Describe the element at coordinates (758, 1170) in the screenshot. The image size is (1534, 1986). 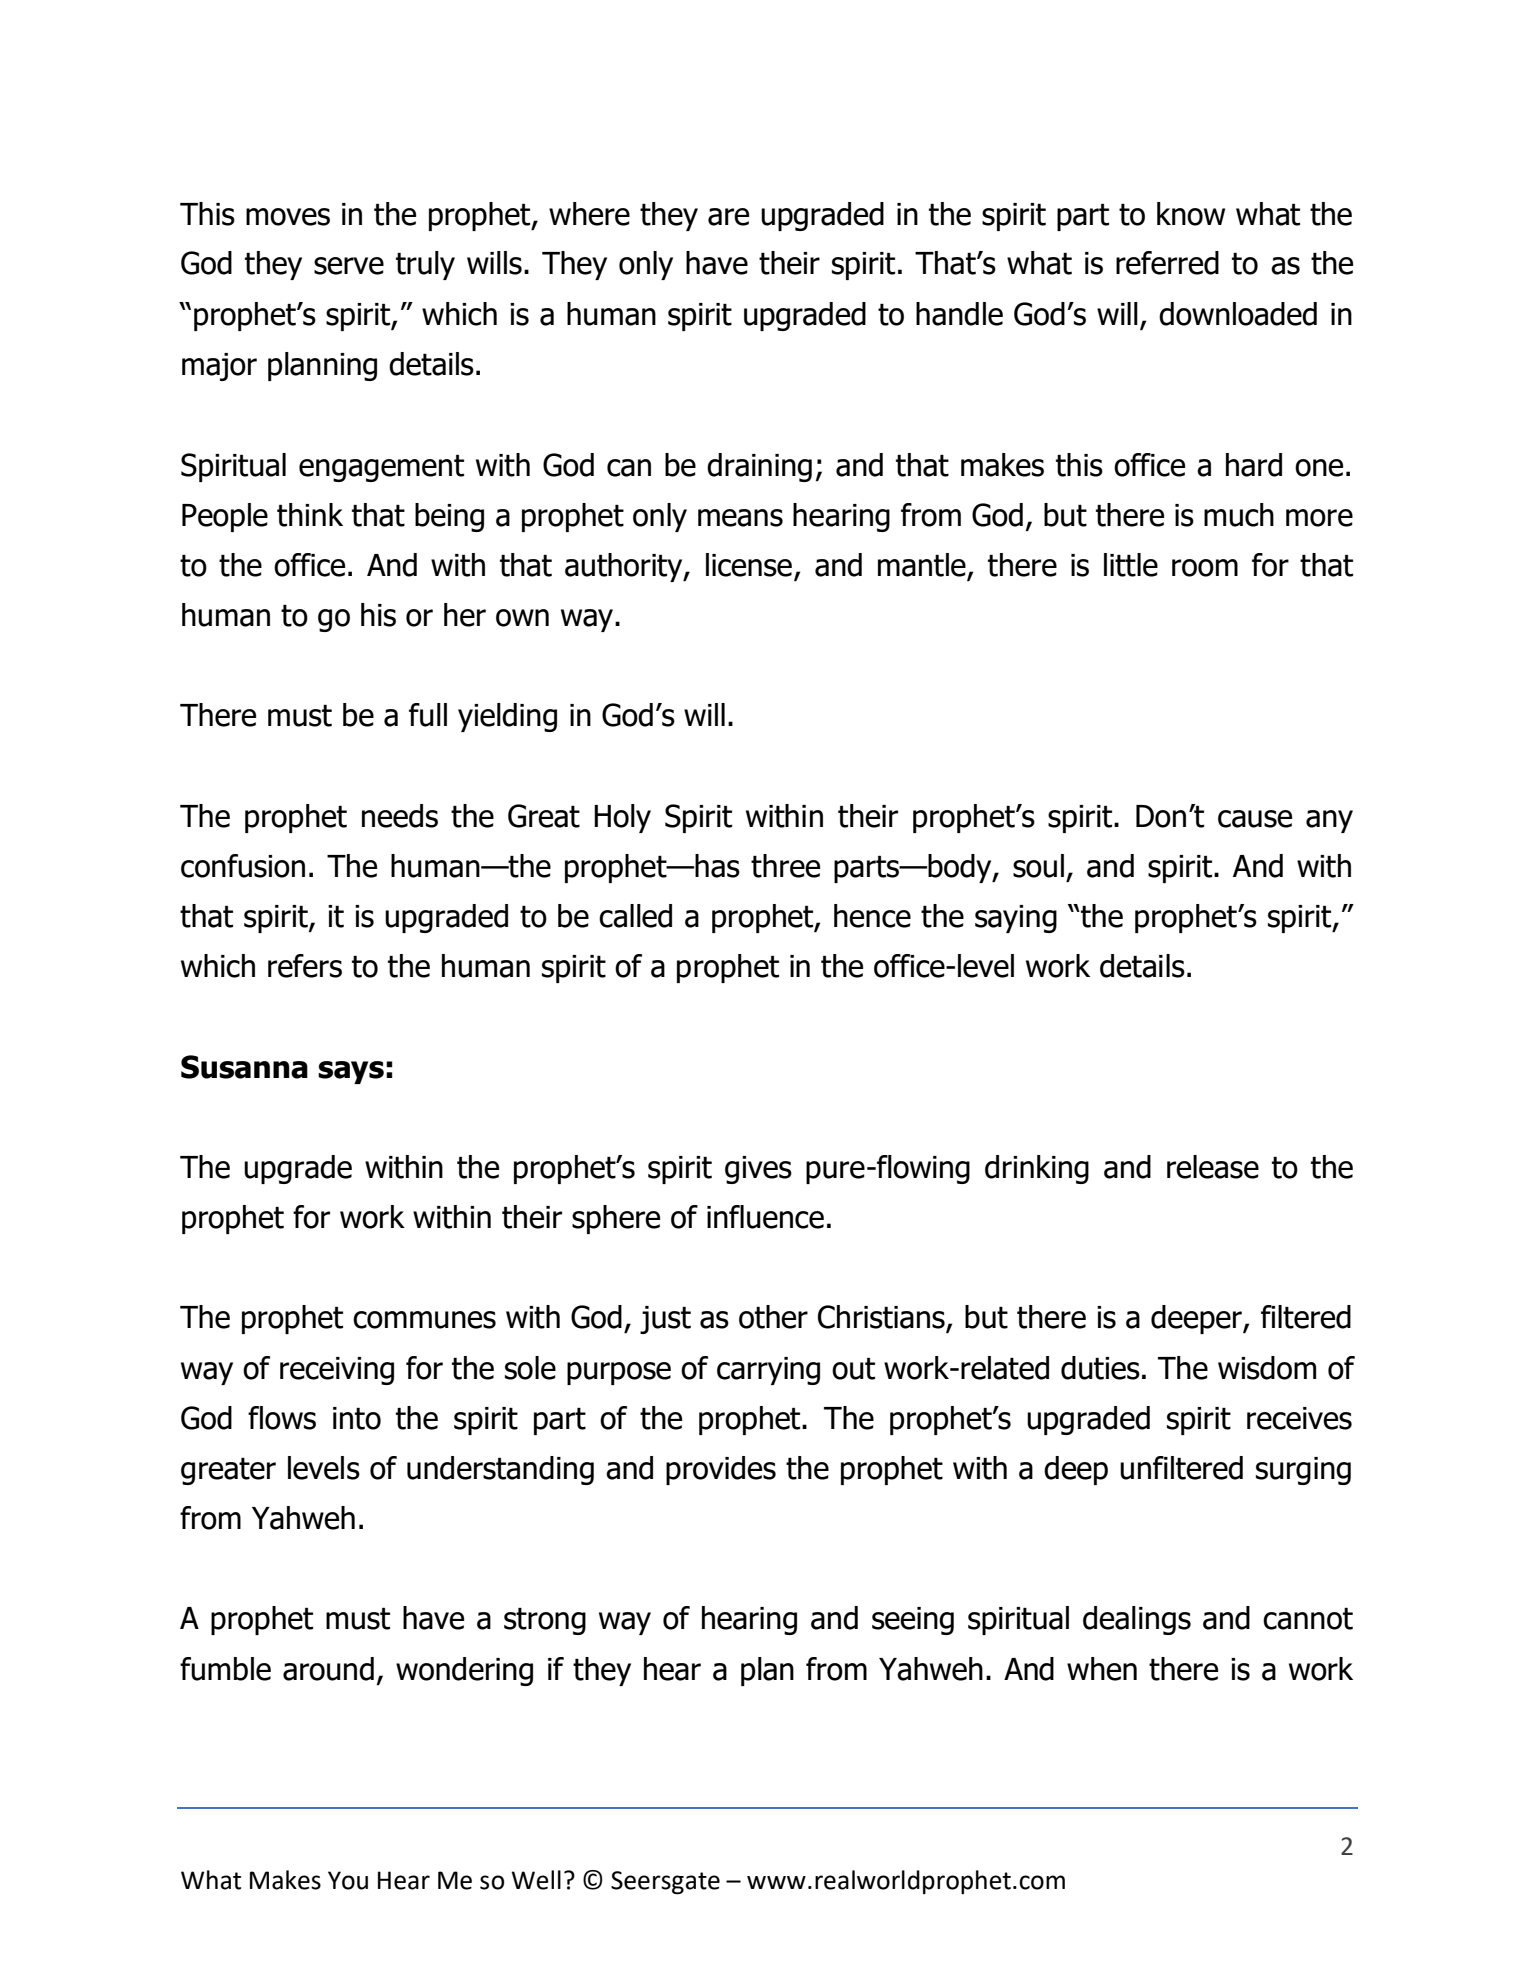
I see `gives` at that location.
